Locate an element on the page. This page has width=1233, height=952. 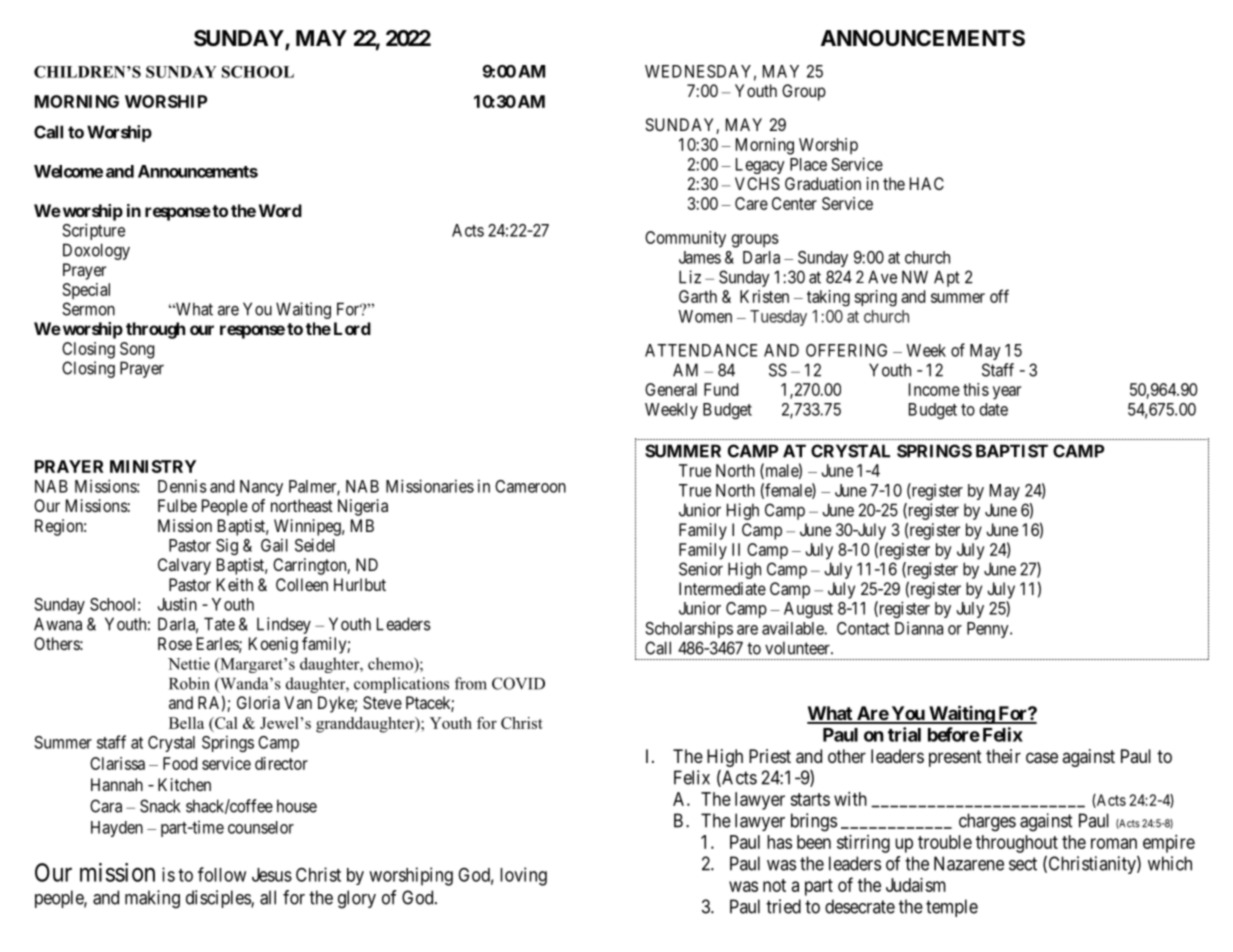
Graduation is located at coordinates (823, 183).
